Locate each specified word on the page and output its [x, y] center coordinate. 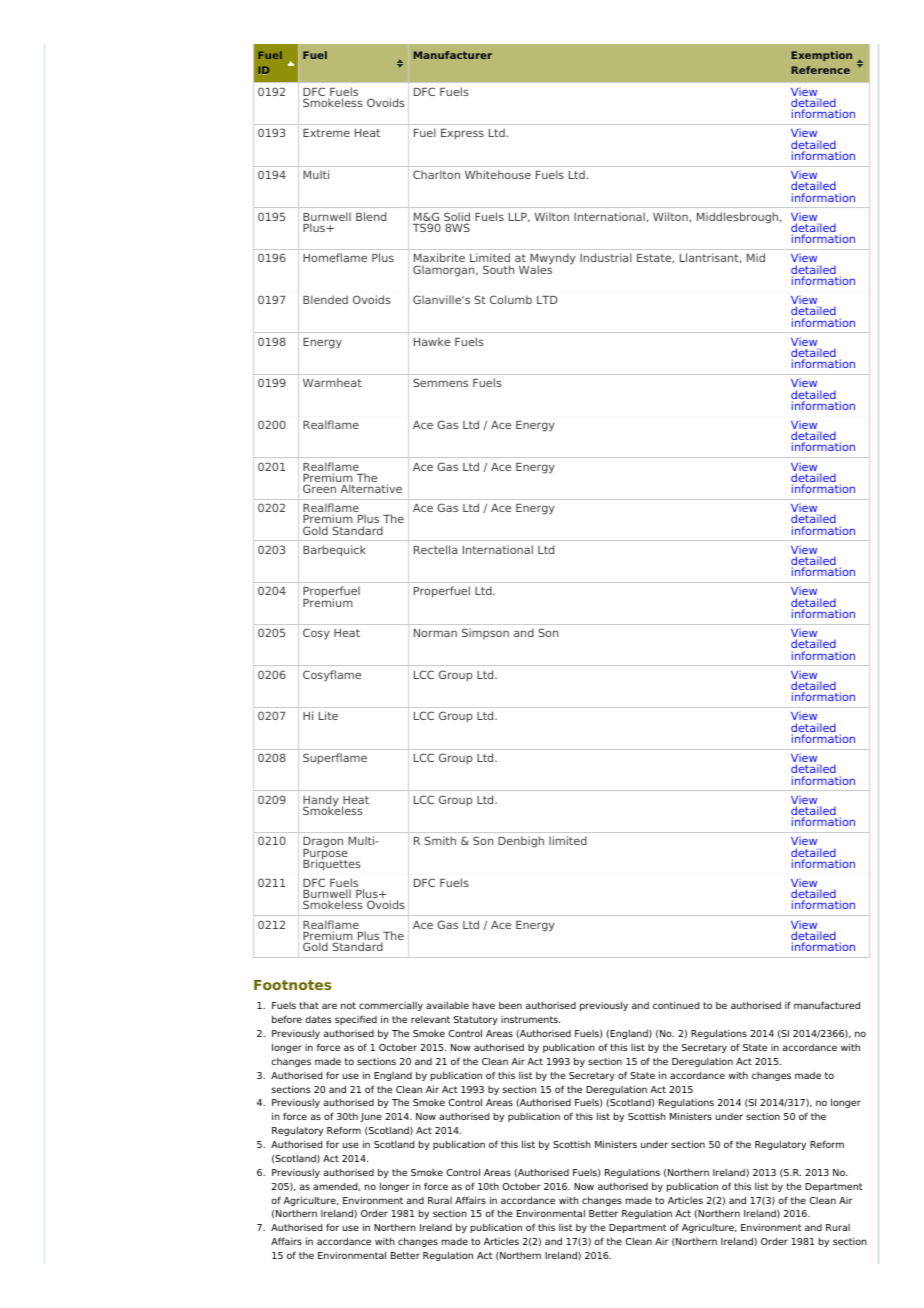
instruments [530, 1019]
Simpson [485, 633]
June [371, 1117]
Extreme [326, 133]
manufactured [827, 1005]
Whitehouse [498, 174]
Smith [440, 840]
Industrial [606, 257]
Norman [435, 633]
